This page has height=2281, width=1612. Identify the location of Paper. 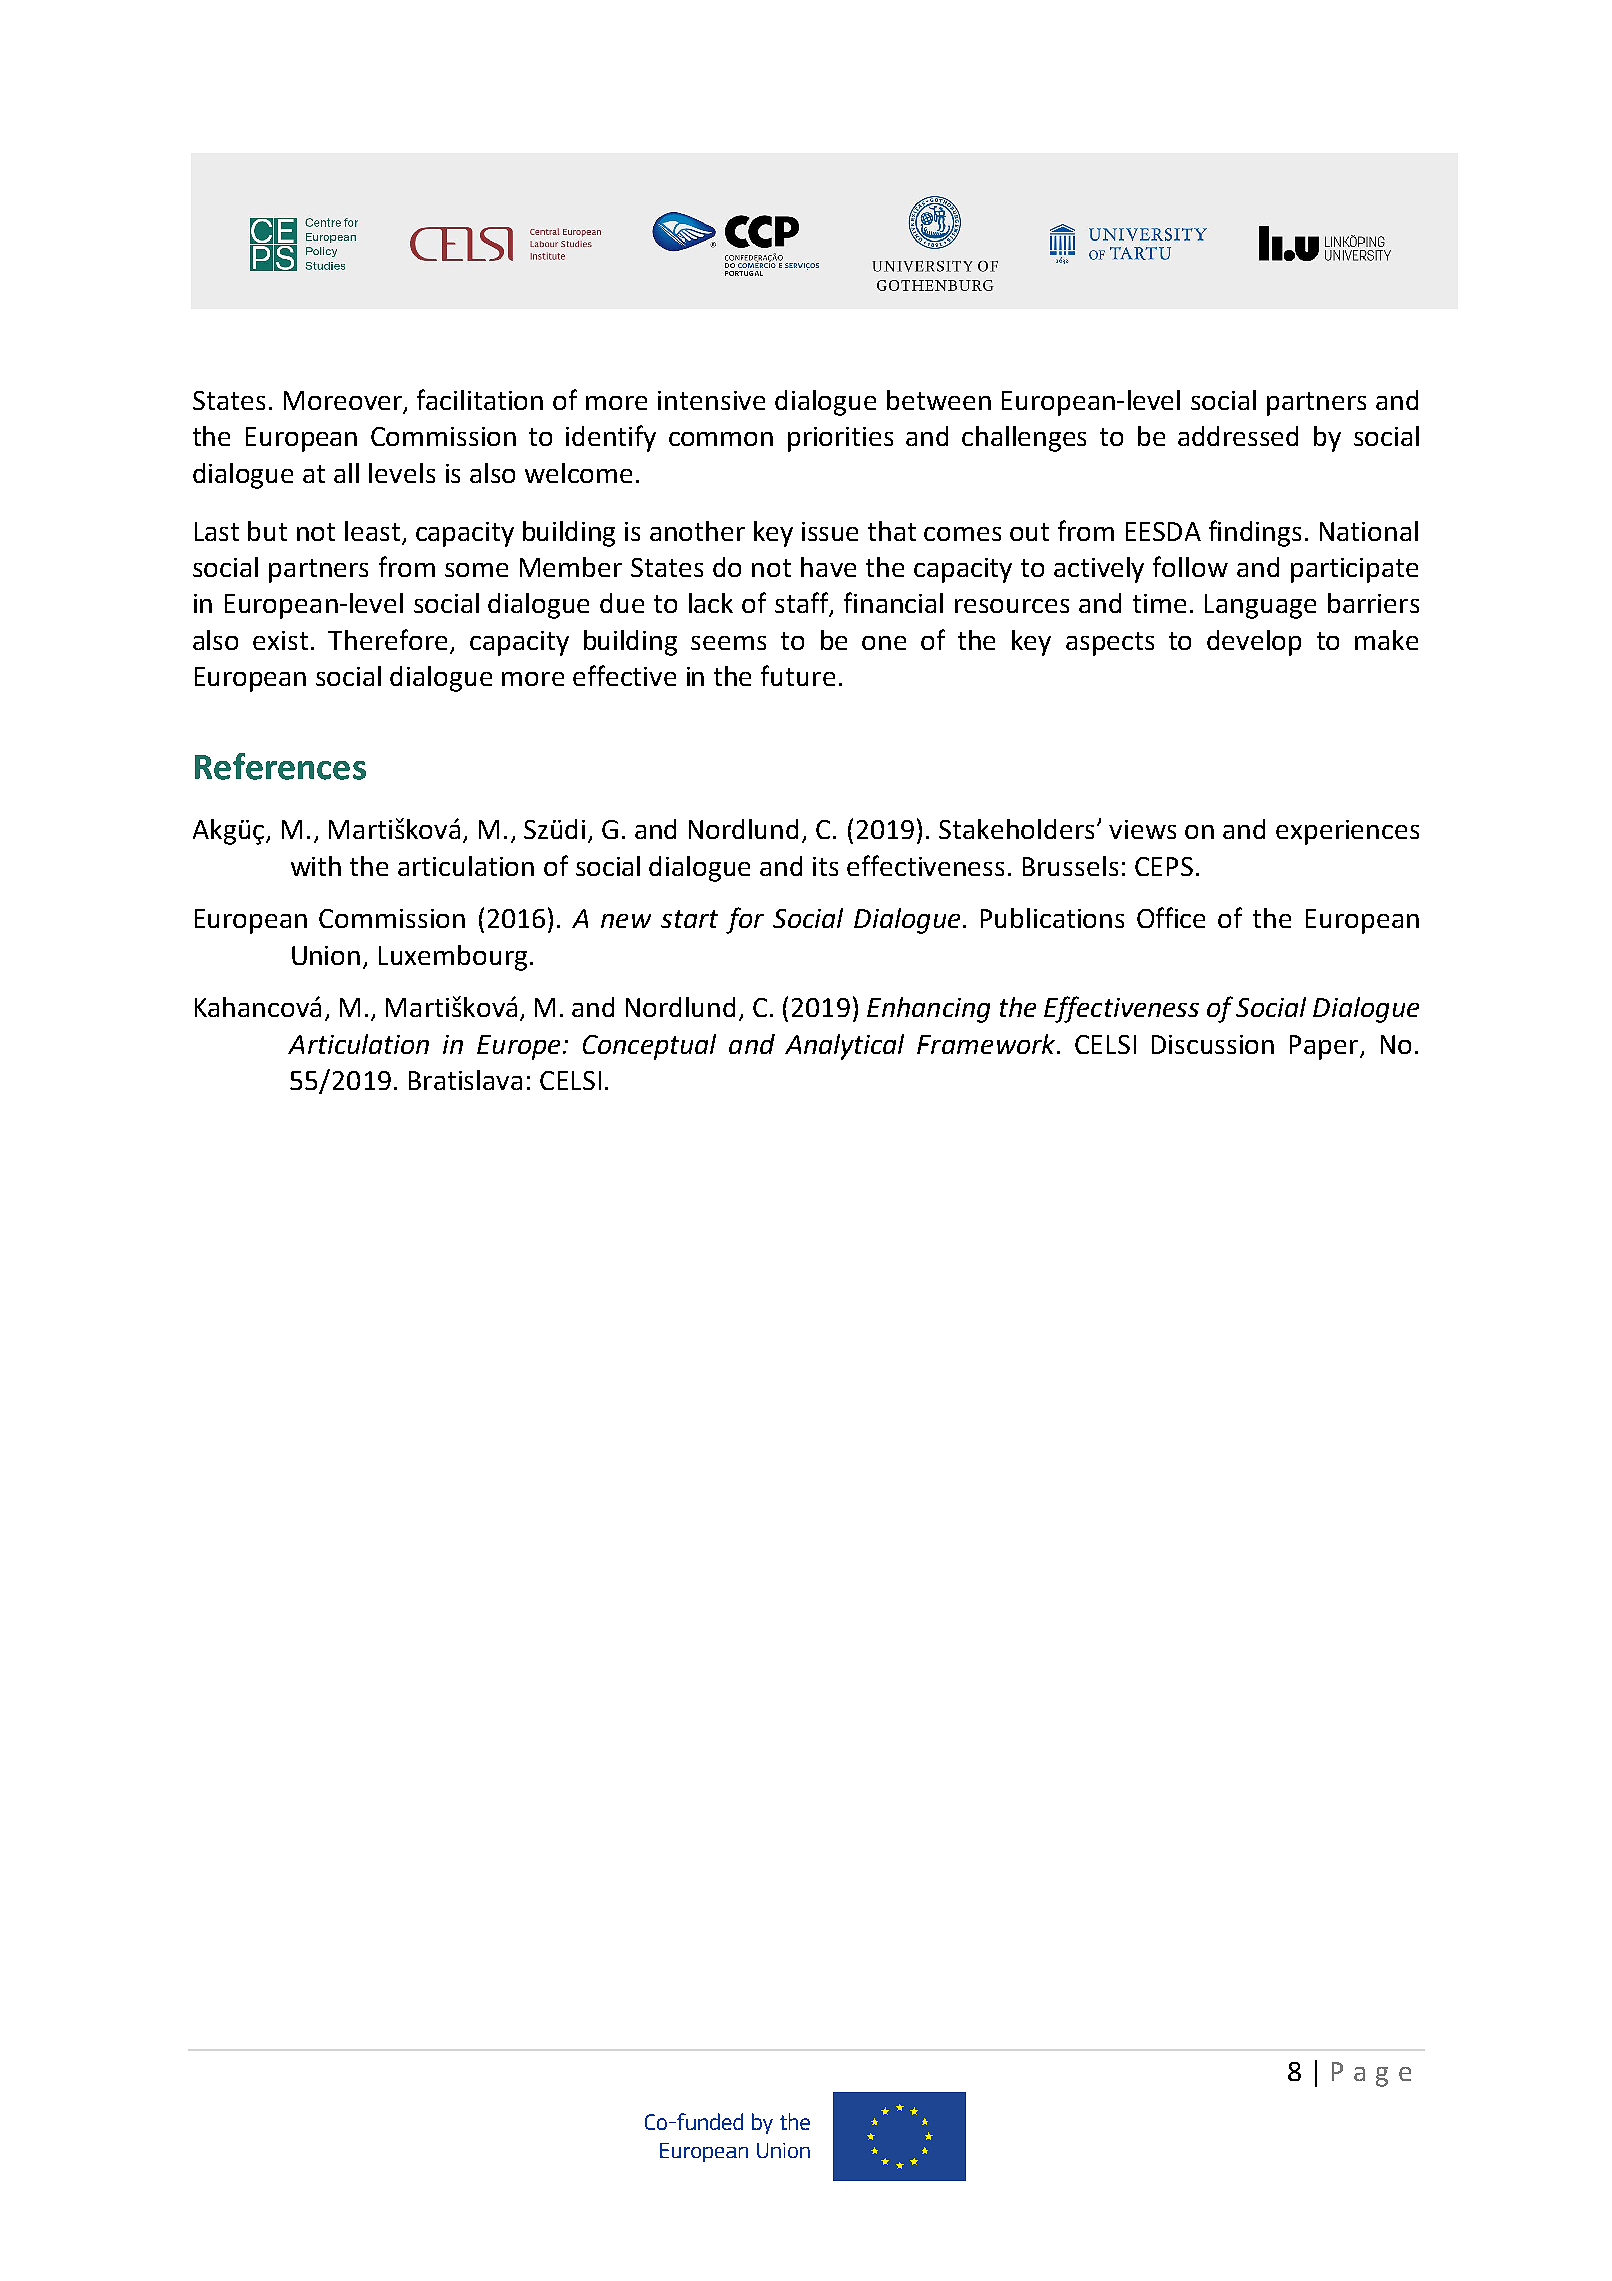
(1325, 1047).
